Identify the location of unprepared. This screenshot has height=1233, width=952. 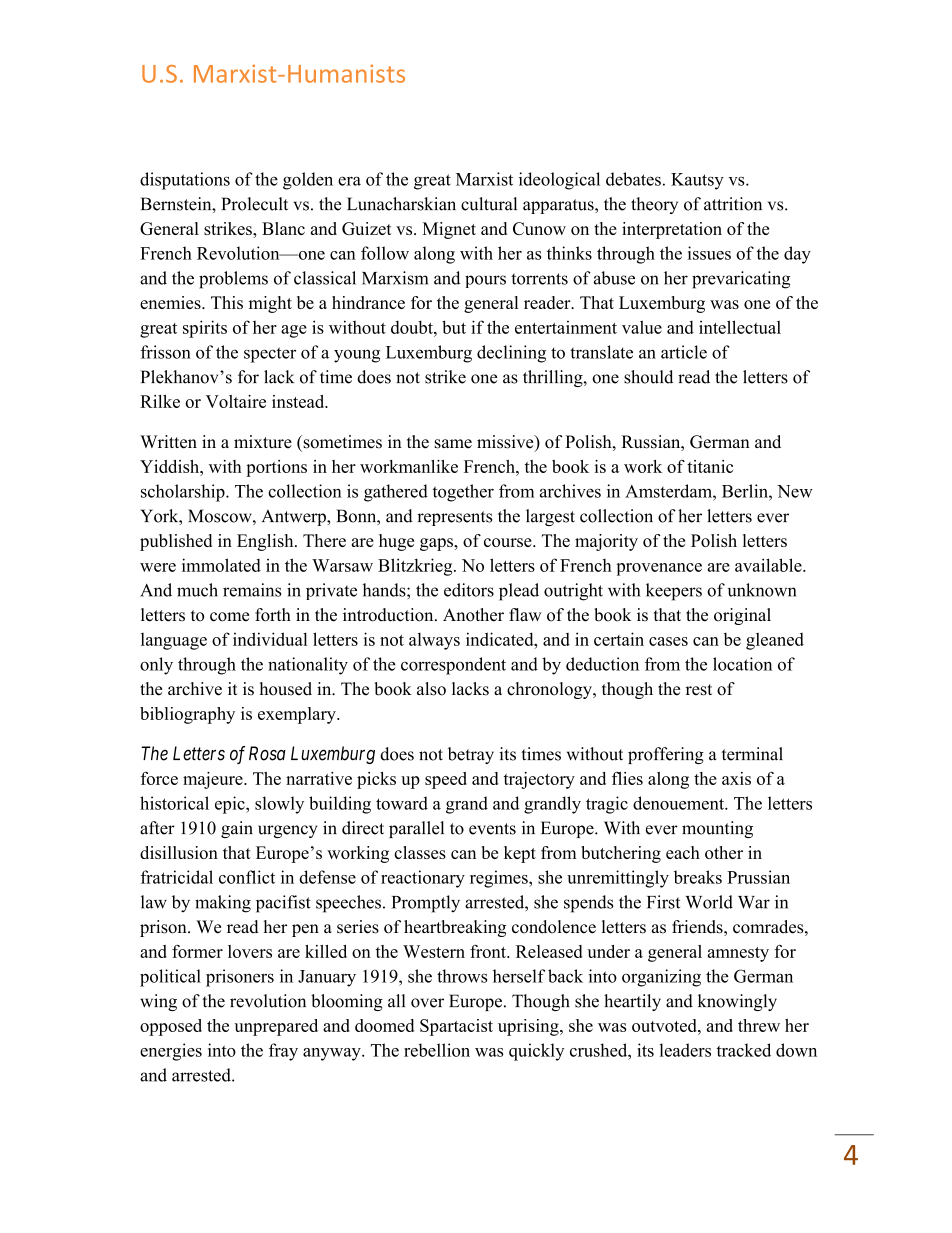
(276, 1027).
